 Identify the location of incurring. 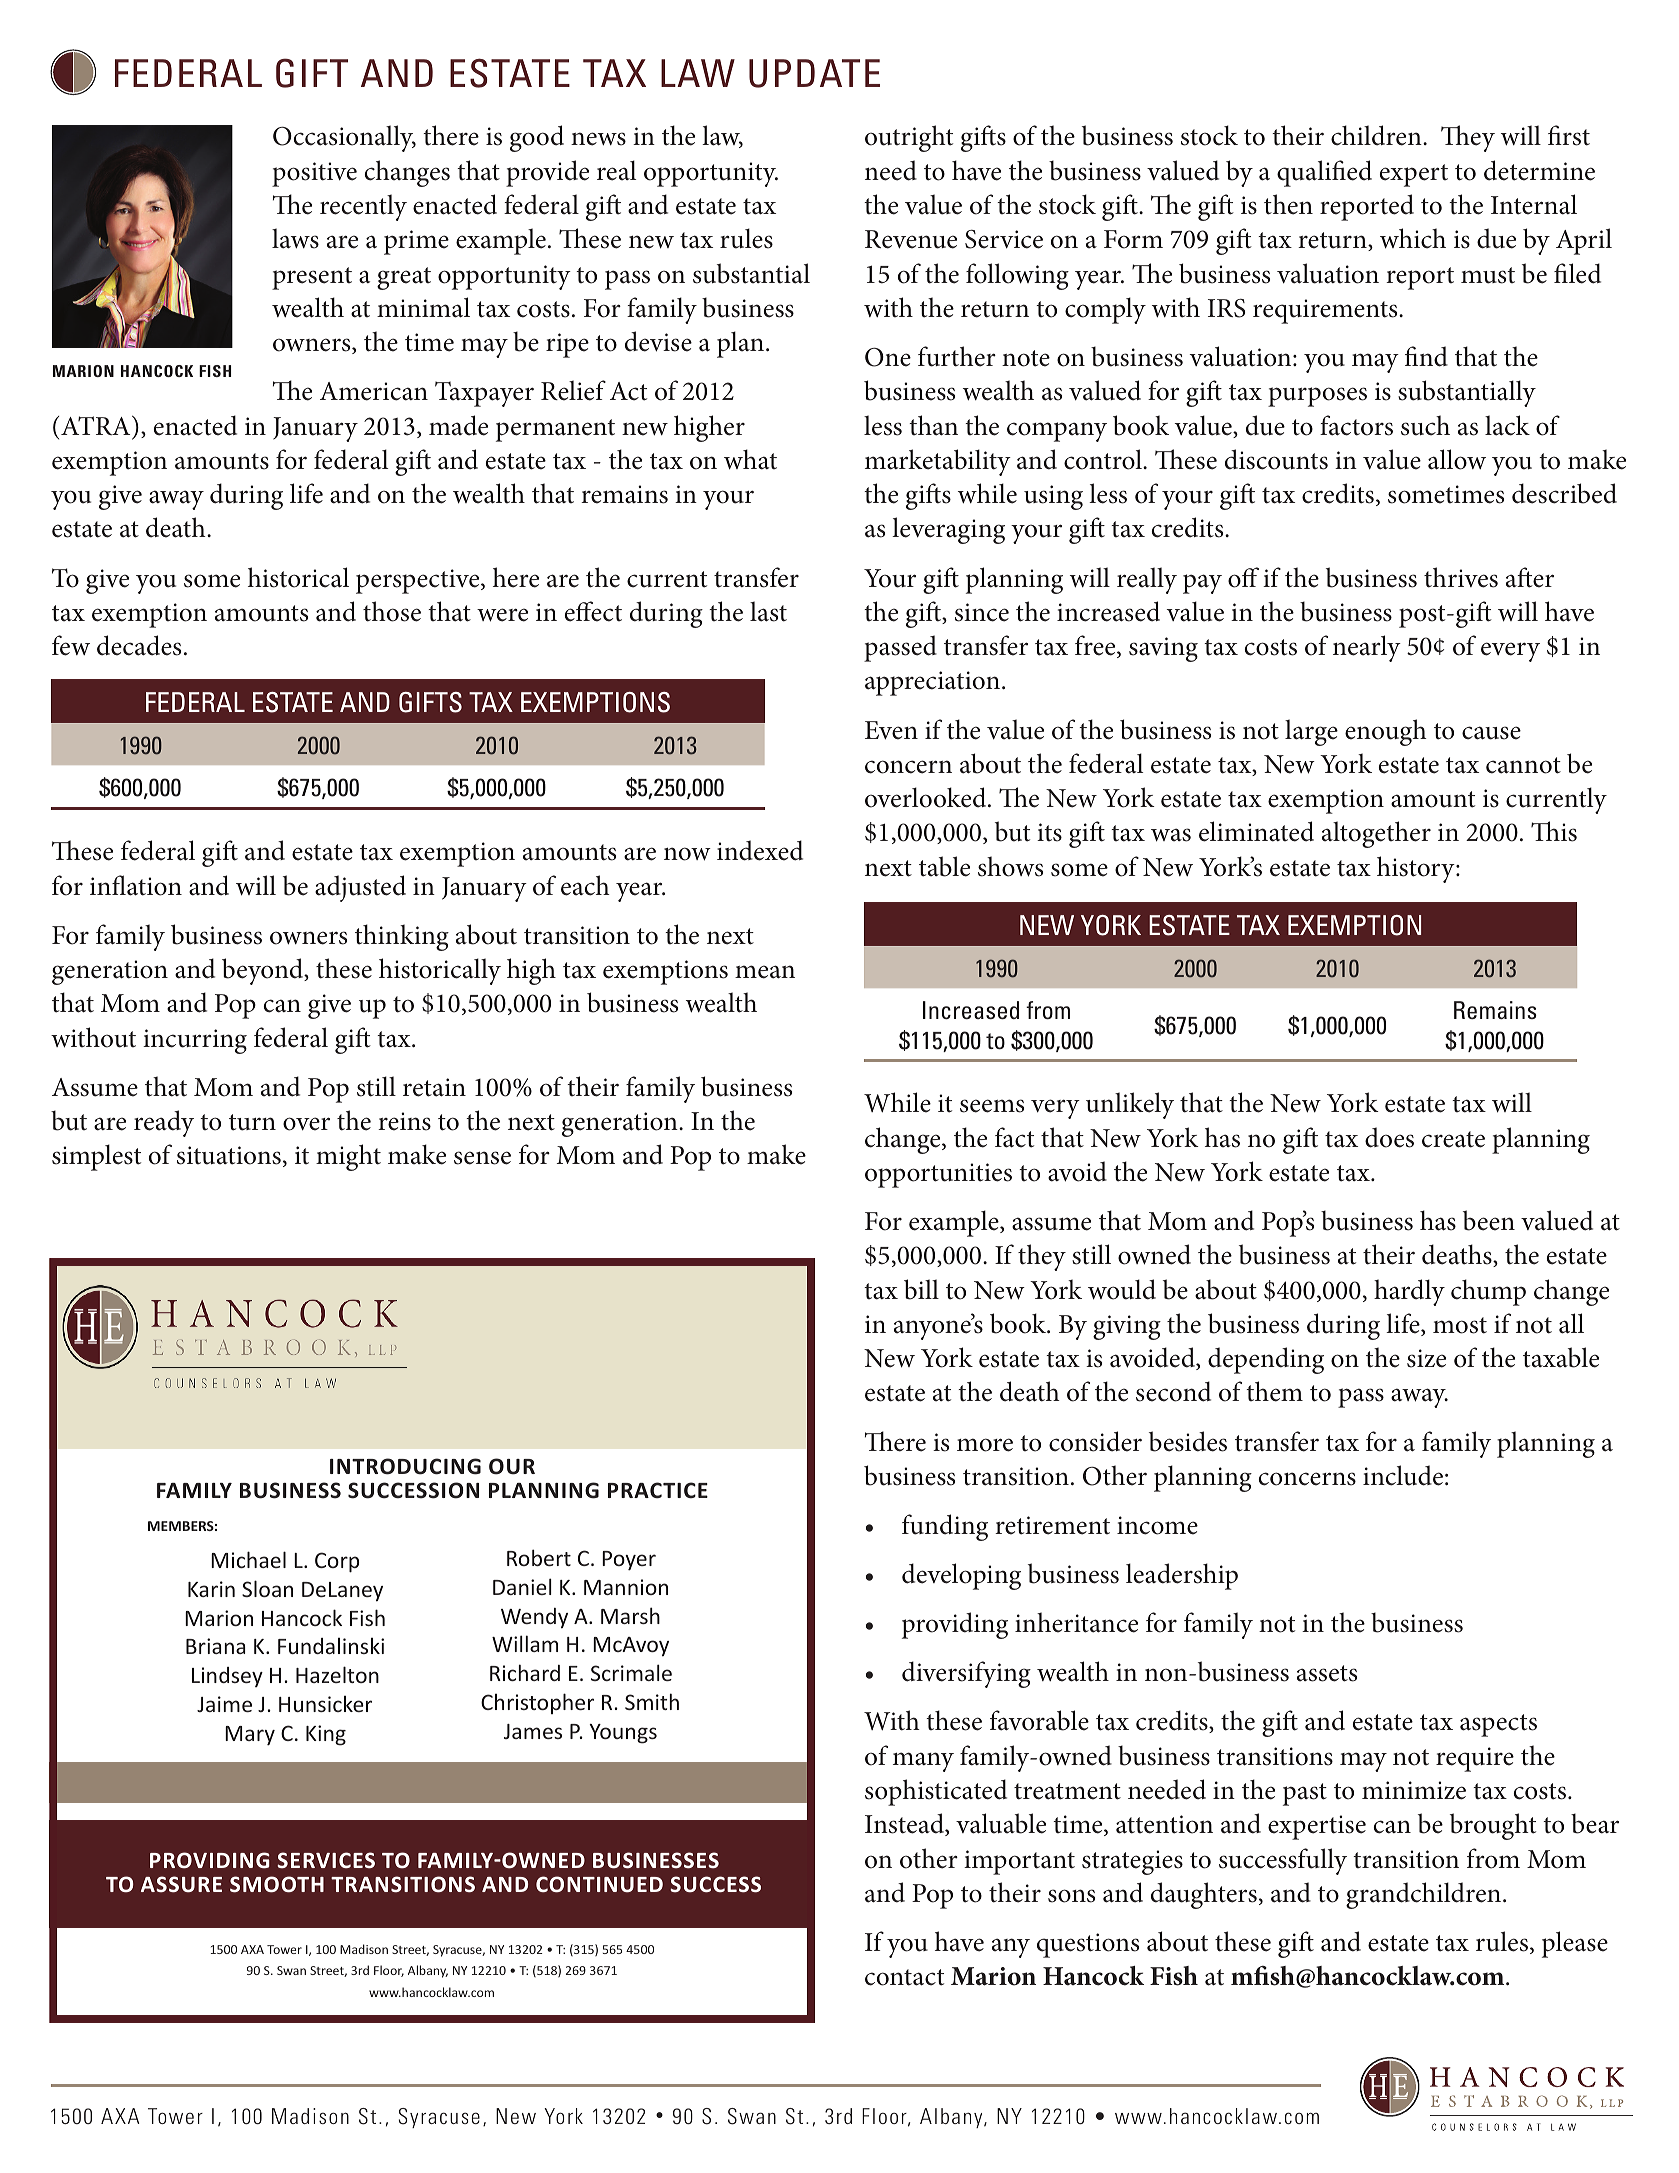
(195, 1041).
